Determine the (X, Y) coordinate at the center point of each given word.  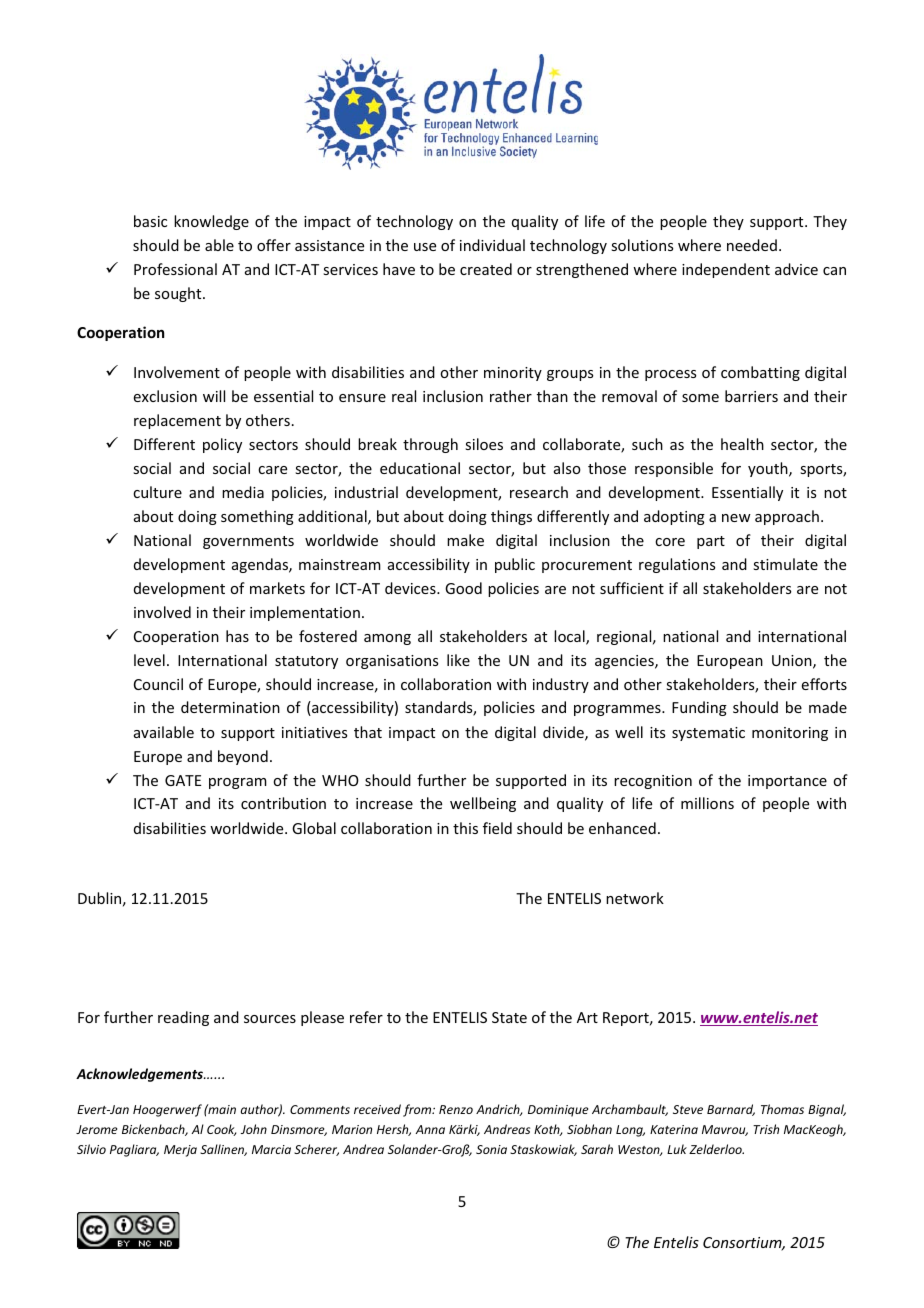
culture (157, 492)
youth (769, 469)
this (465, 828)
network (635, 898)
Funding (699, 708)
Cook (221, 1130)
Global (314, 828)
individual (492, 245)
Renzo (456, 1109)
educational (420, 468)
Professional (175, 269)
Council (158, 684)
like (458, 660)
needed (752, 245)
